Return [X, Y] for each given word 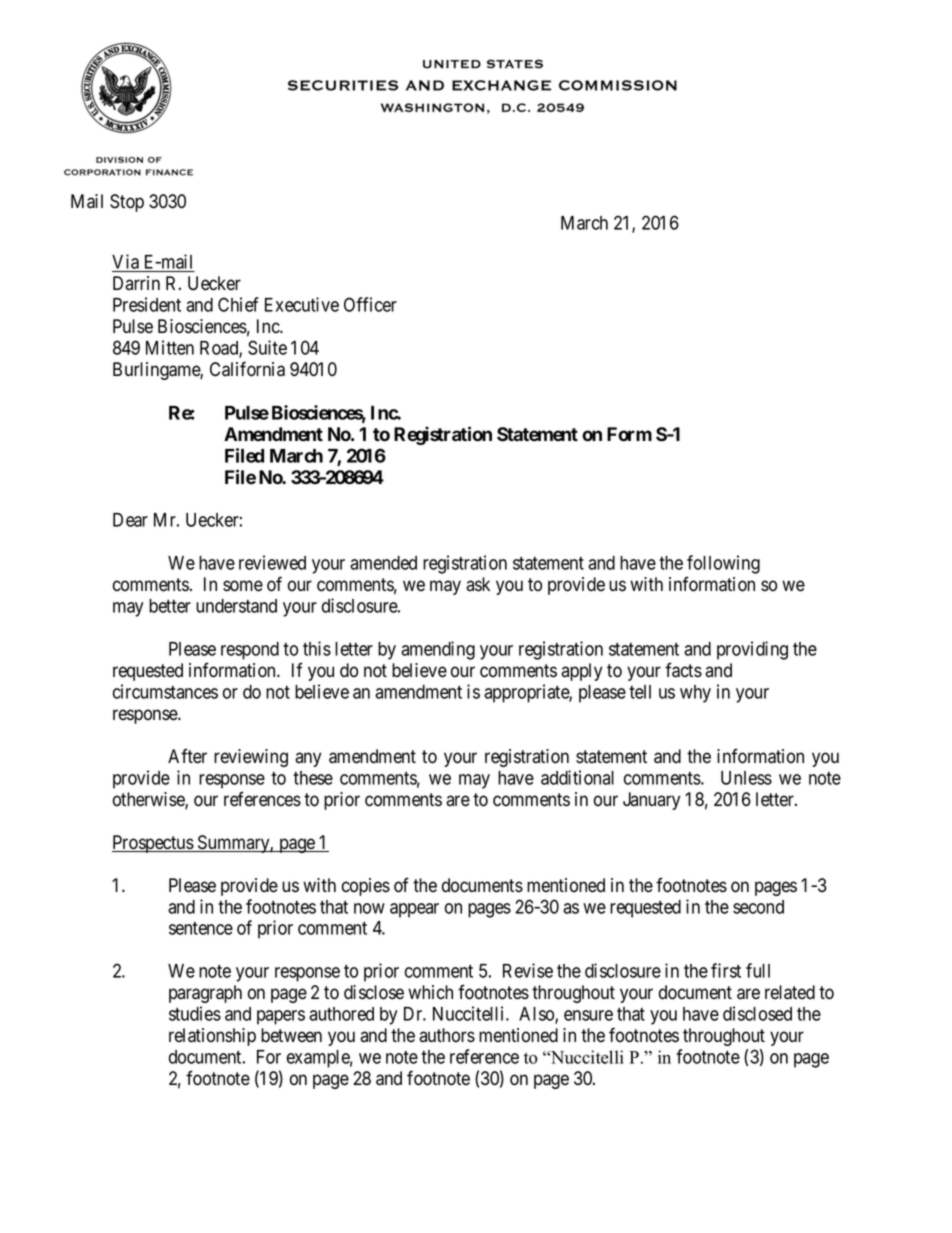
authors [447, 1035]
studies [195, 1013]
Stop [127, 203]
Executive [302, 304]
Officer [370, 304]
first [726, 970]
